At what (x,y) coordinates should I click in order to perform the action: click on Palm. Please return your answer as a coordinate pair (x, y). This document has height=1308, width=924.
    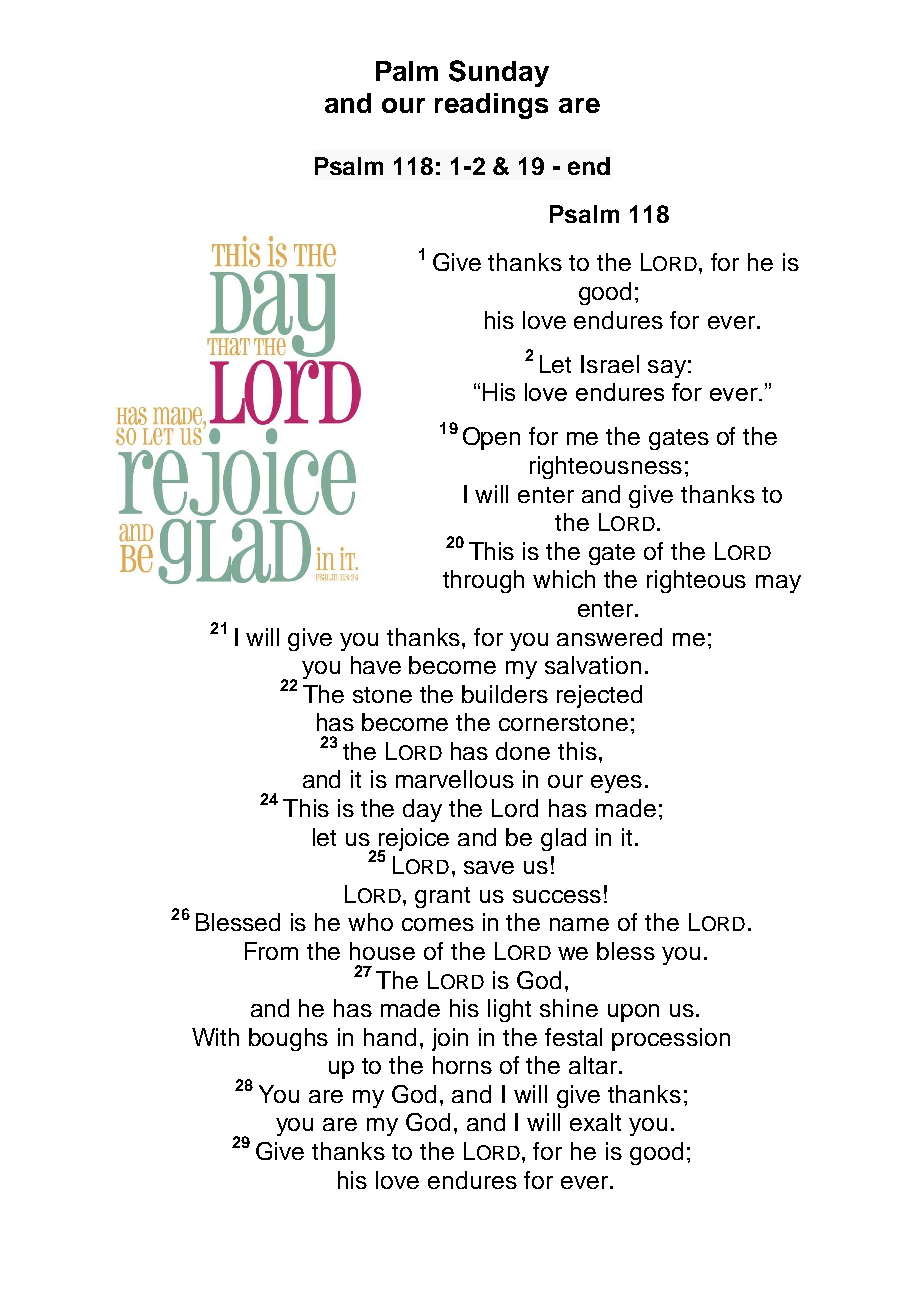
    Looking at the image, I should click on (407, 71).
